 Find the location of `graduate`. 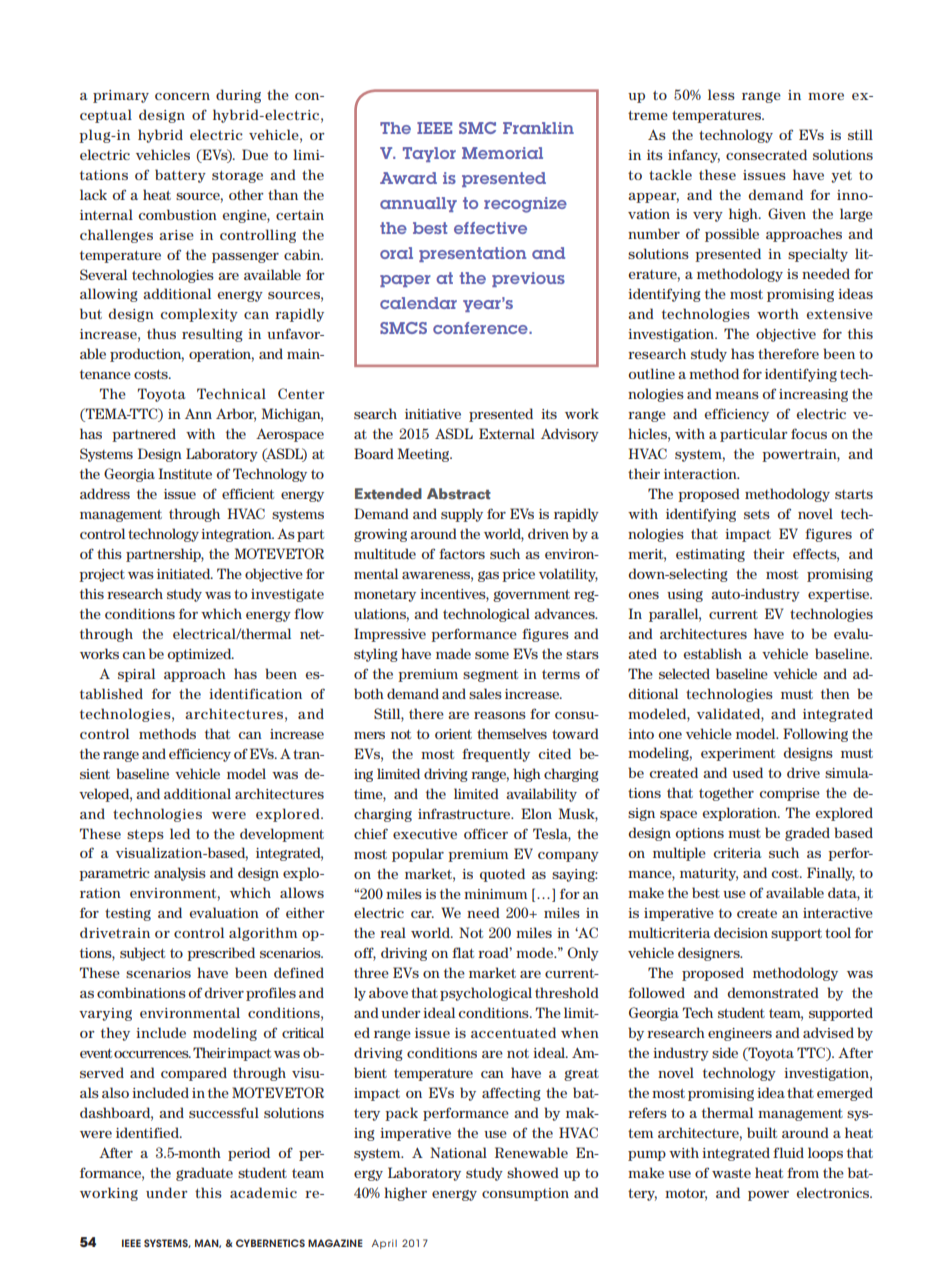

graduate is located at coordinates (204, 1174).
